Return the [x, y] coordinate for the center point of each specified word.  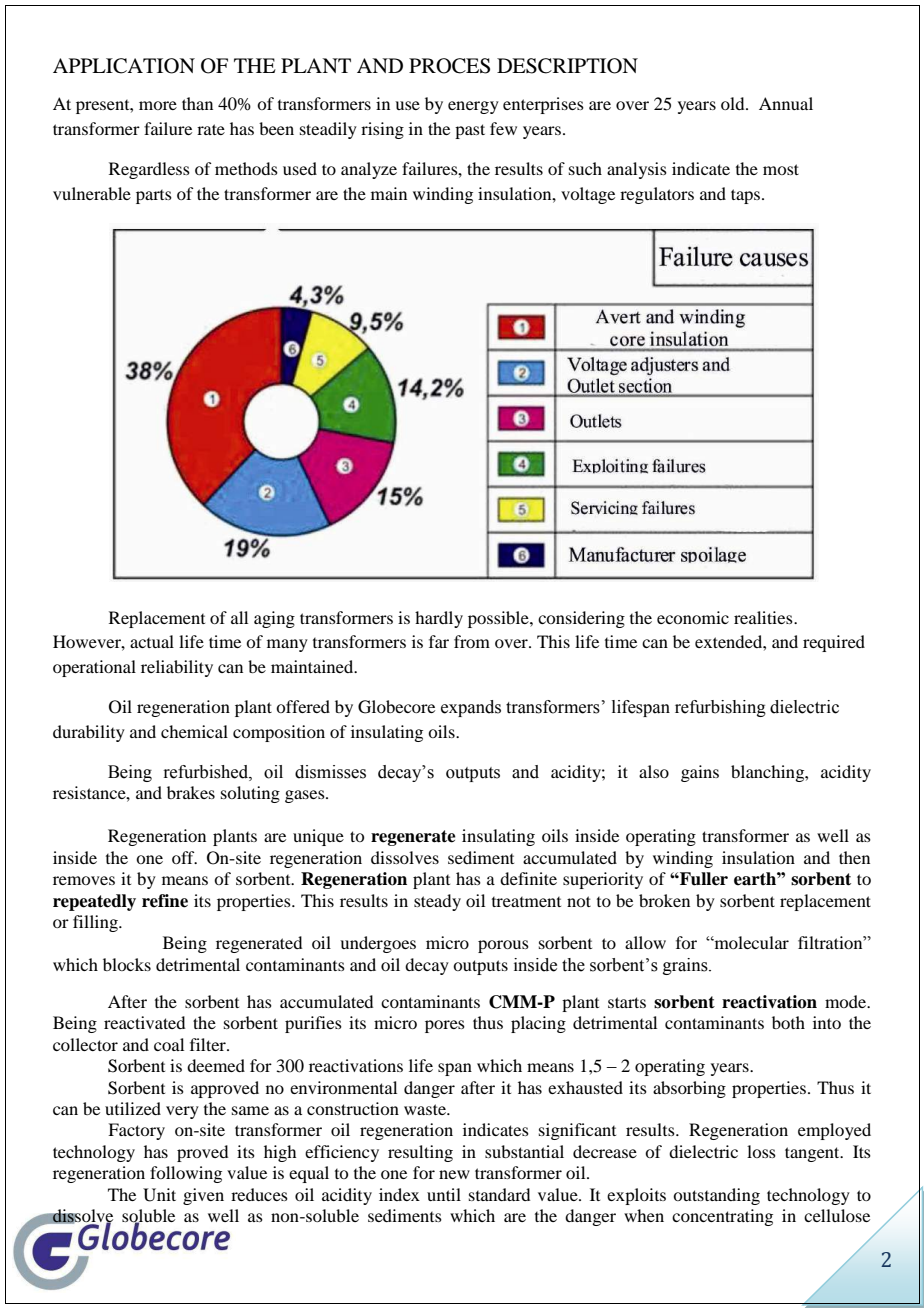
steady [437, 902]
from [472, 641]
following [186, 1174]
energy [473, 107]
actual [152, 641]
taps [747, 196]
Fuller [703, 879]
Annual [786, 103]
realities [764, 617]
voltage [588, 195]
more [158, 105]
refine [165, 901]
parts [154, 197]
